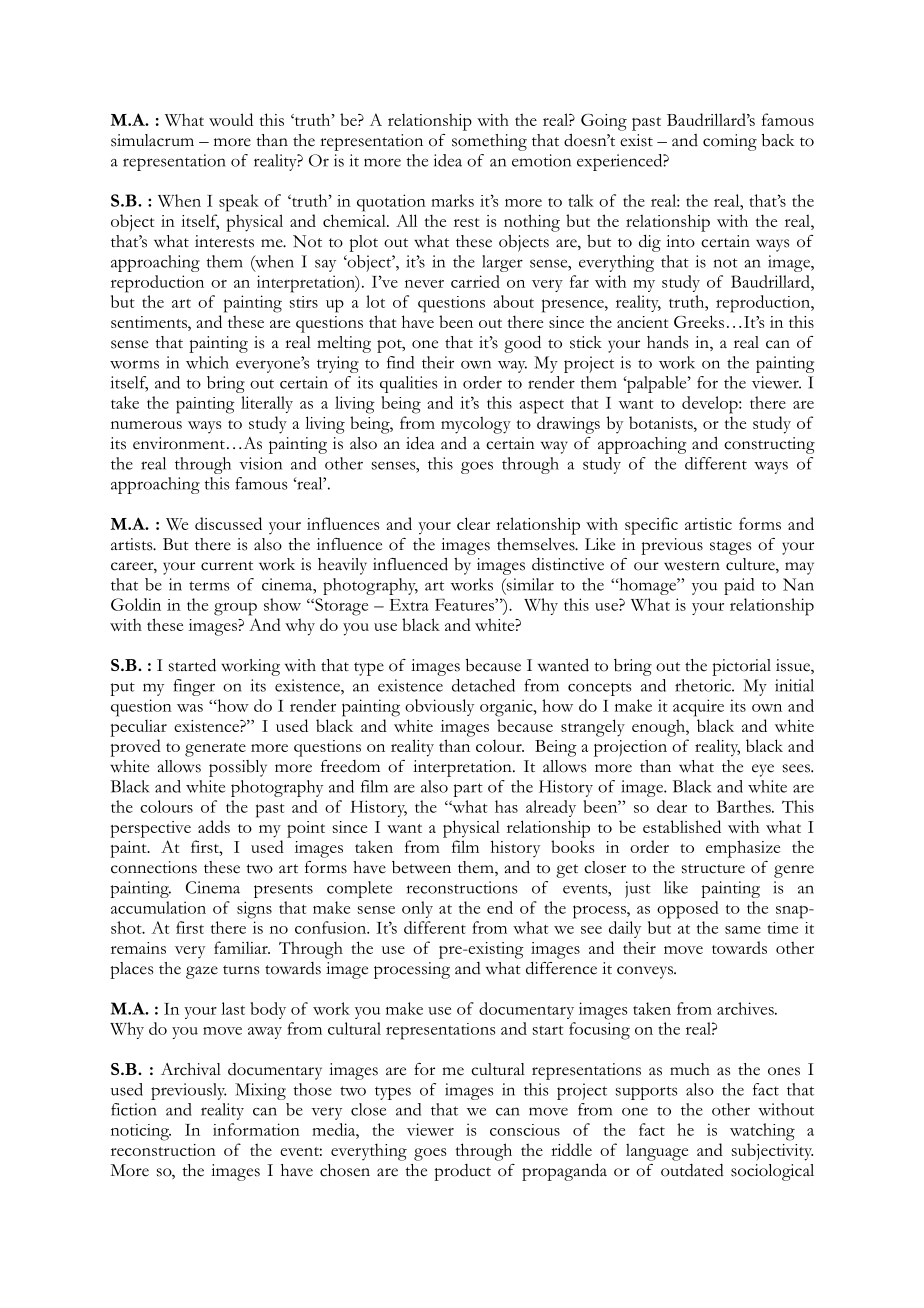 The image size is (924, 1308). Describe the element at coordinates (741, 667) in the screenshot. I see `pictorial` at that location.
